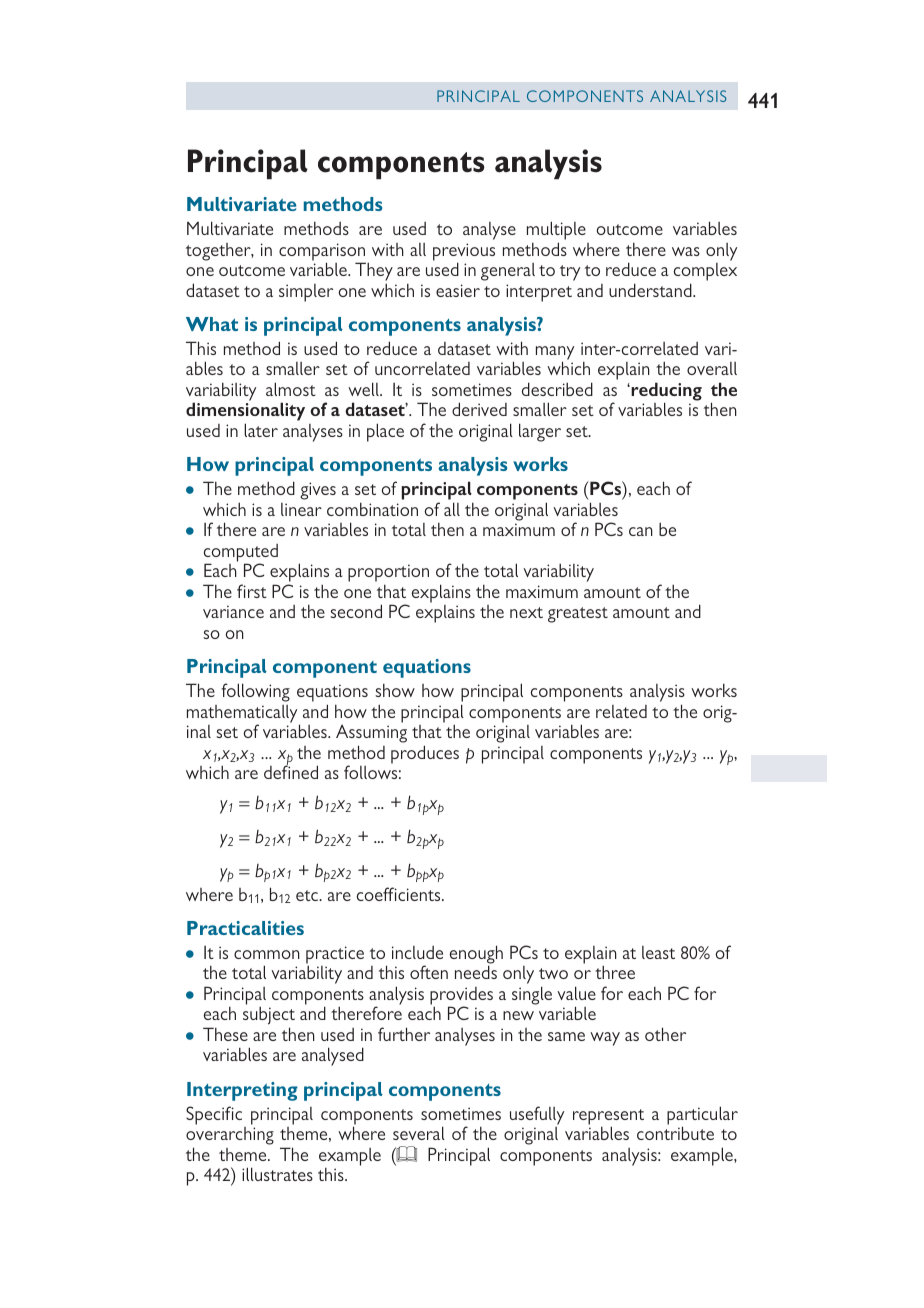 Image resolution: width=924 pixels, height=1308 pixels. I want to click on simpler, so click(306, 293).
